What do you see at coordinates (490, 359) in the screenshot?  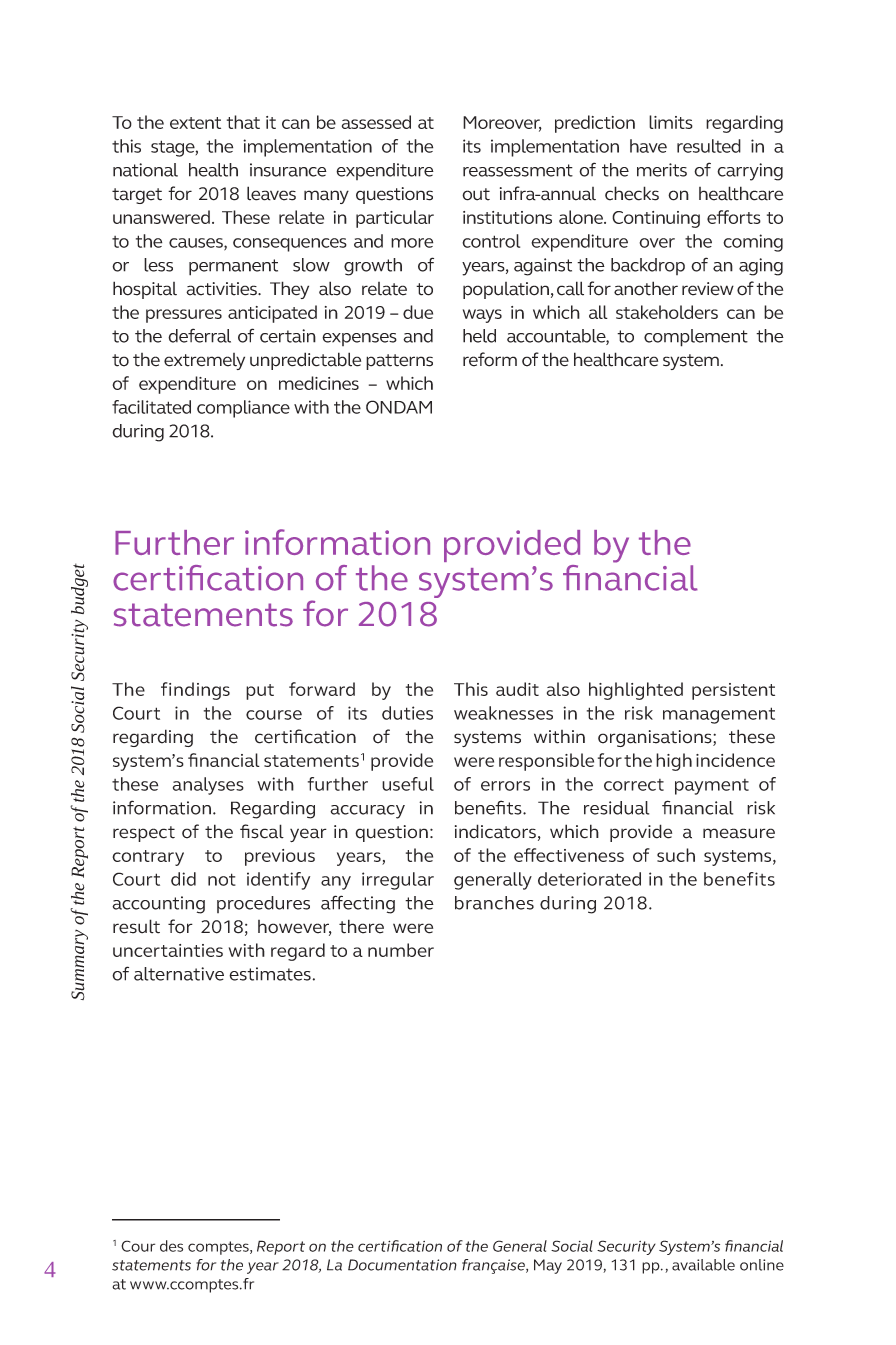 I see `reform` at bounding box center [490, 359].
